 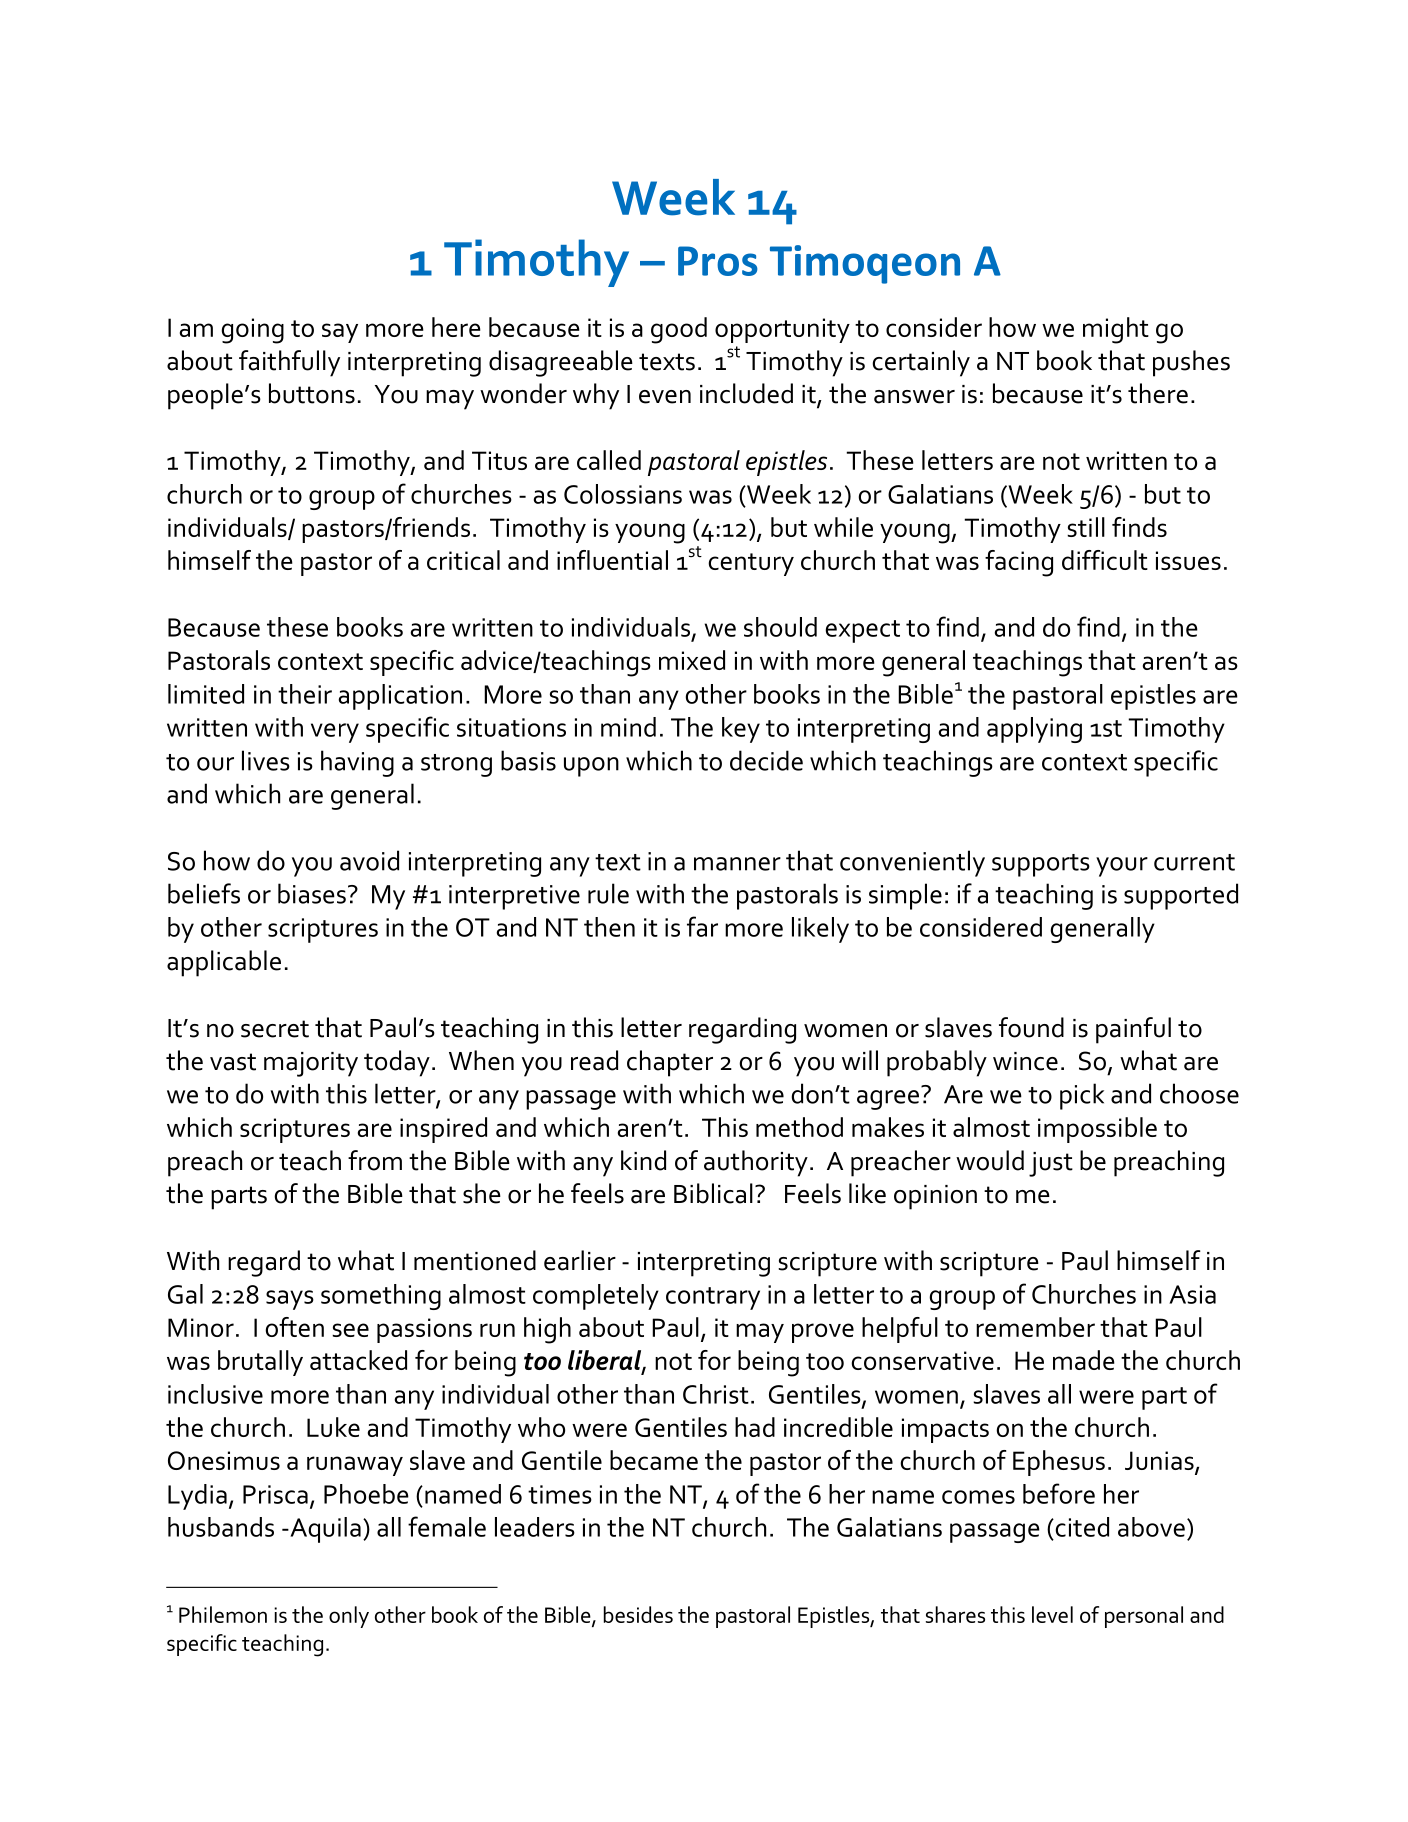 I want to click on might, so click(x=1116, y=330).
